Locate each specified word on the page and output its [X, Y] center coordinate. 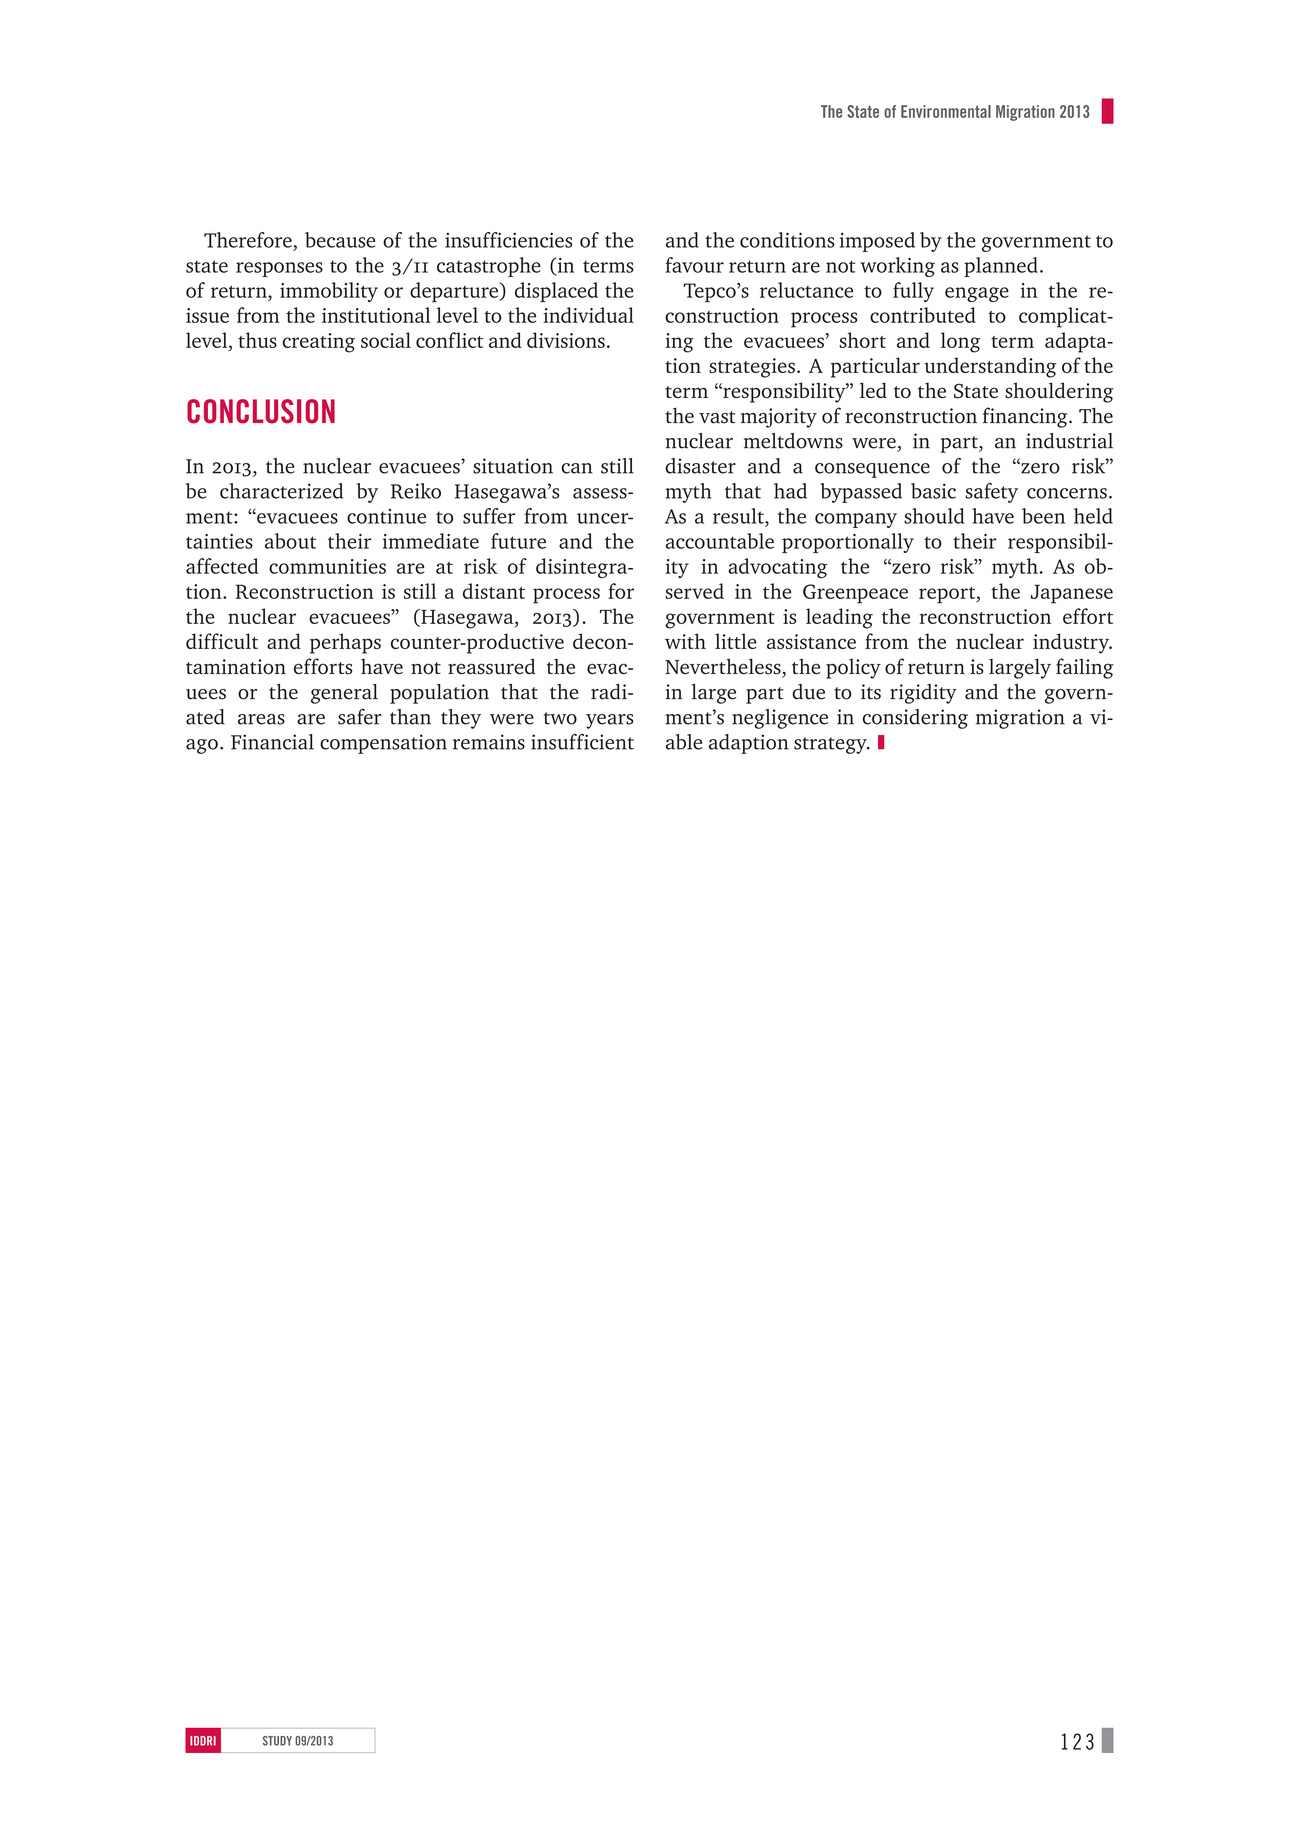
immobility [329, 292]
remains [489, 742]
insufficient [582, 742]
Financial [272, 742]
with [685, 641]
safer [360, 716]
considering [915, 719]
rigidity [923, 694]
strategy [831, 745]
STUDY [277, 1741]
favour [694, 265]
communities [327, 566]
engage [977, 294]
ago [202, 746]
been [1043, 516]
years [609, 721]
